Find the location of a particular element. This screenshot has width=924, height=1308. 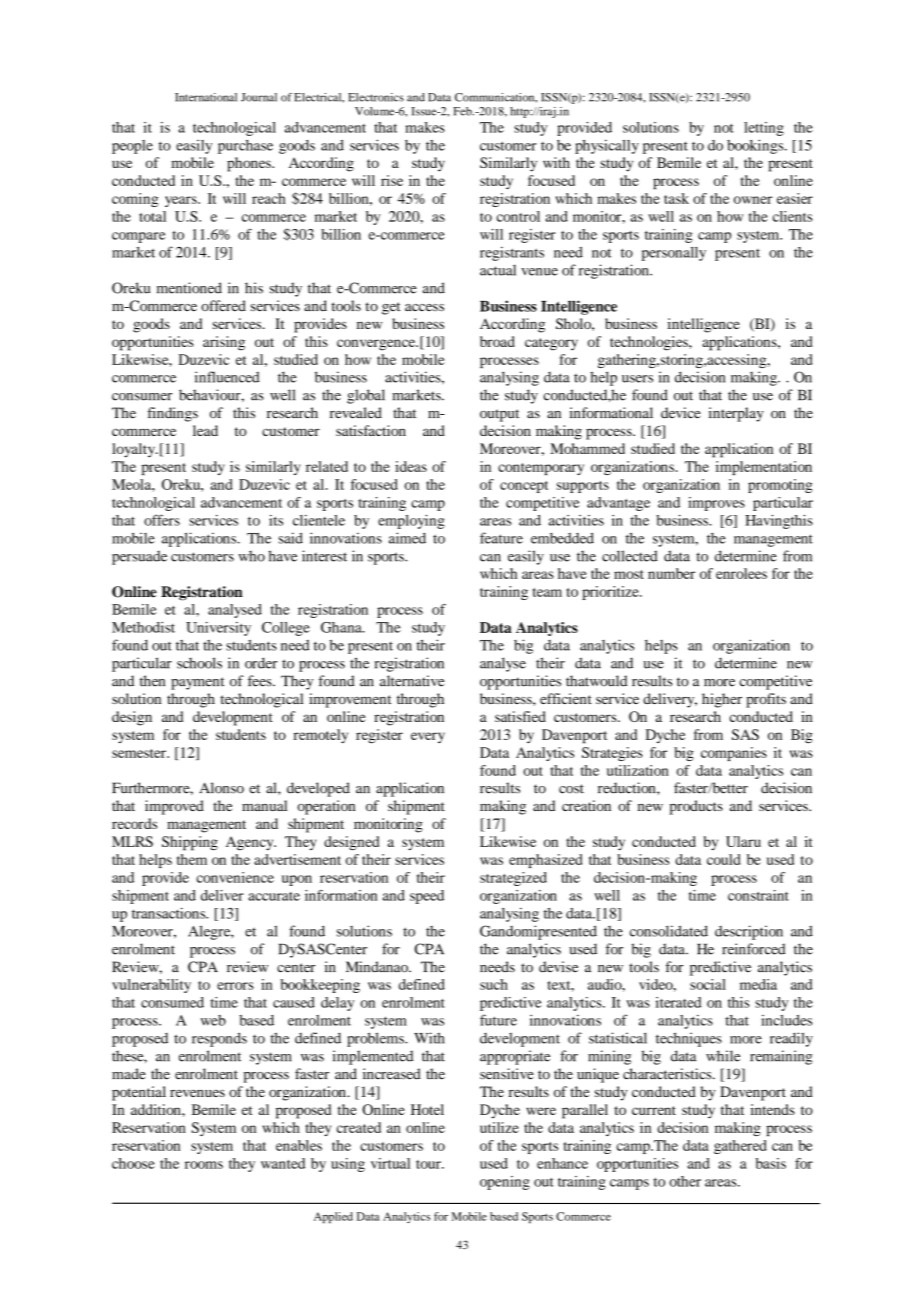

International is located at coordinates (206, 97).
